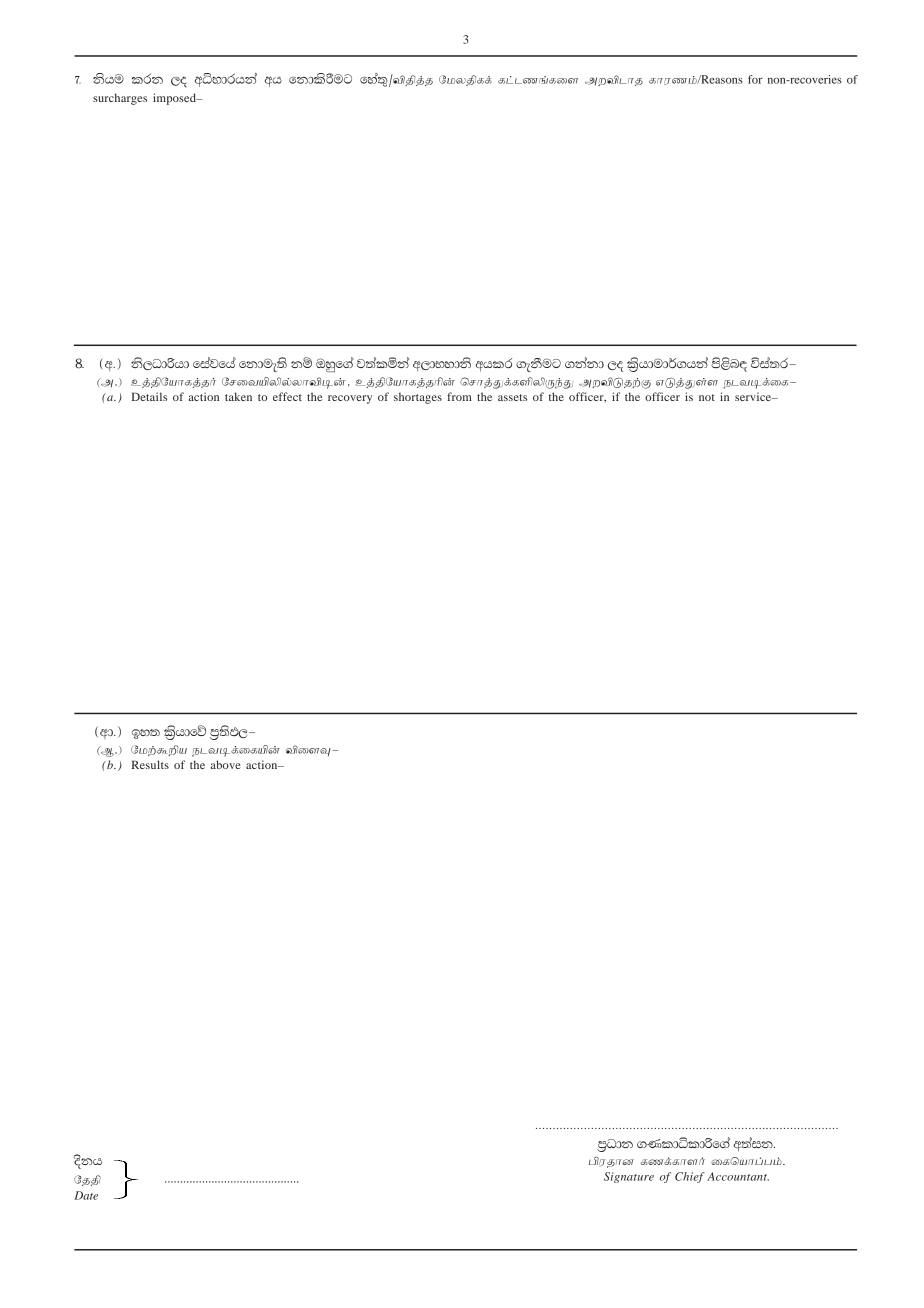 The image size is (924, 1308). I want to click on Date, so click(86, 1195).
